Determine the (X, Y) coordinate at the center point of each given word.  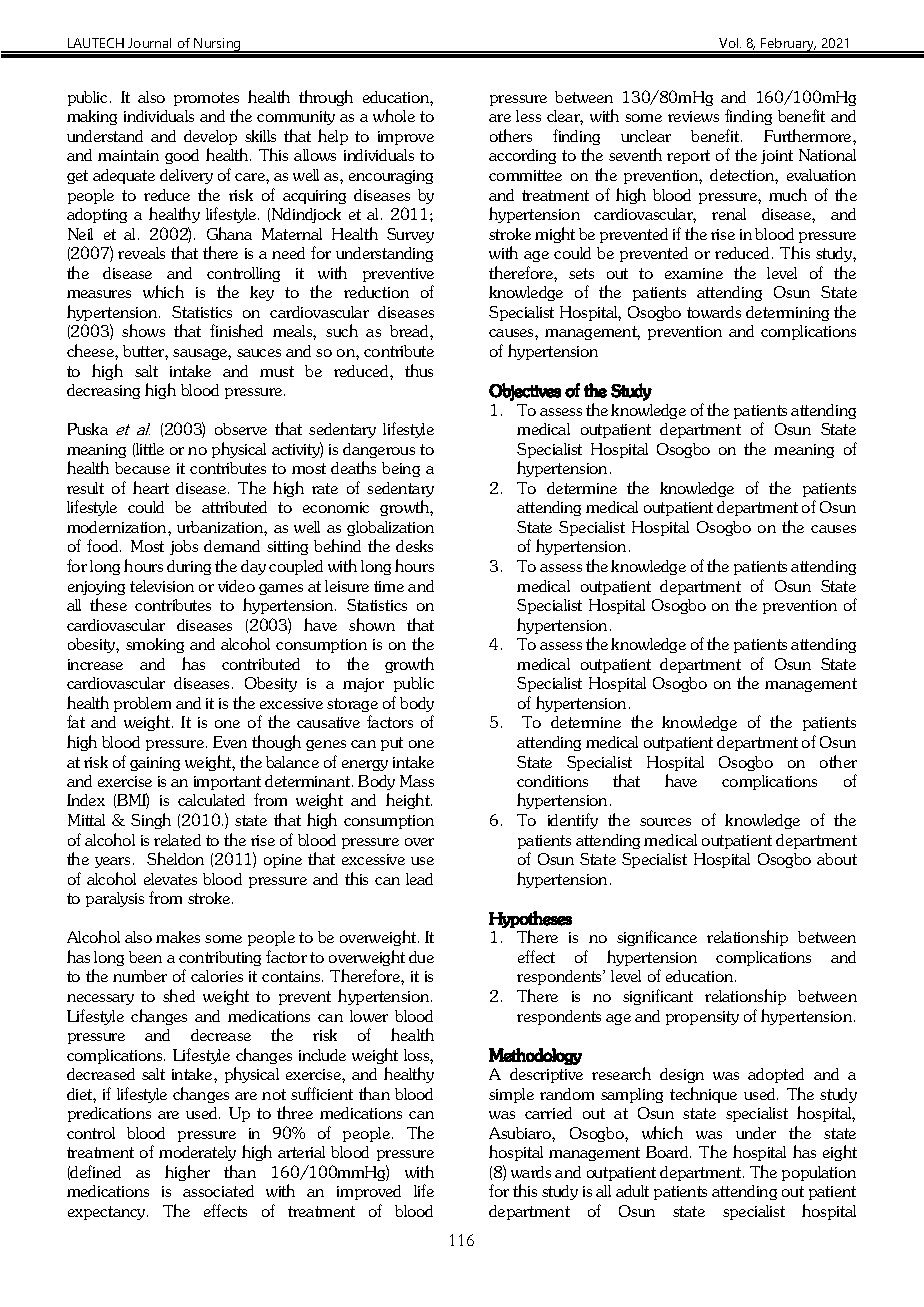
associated (218, 1191)
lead (419, 879)
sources (665, 822)
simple (511, 1095)
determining (787, 313)
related (177, 840)
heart (151, 487)
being (401, 469)
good (182, 156)
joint (777, 157)
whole (394, 115)
